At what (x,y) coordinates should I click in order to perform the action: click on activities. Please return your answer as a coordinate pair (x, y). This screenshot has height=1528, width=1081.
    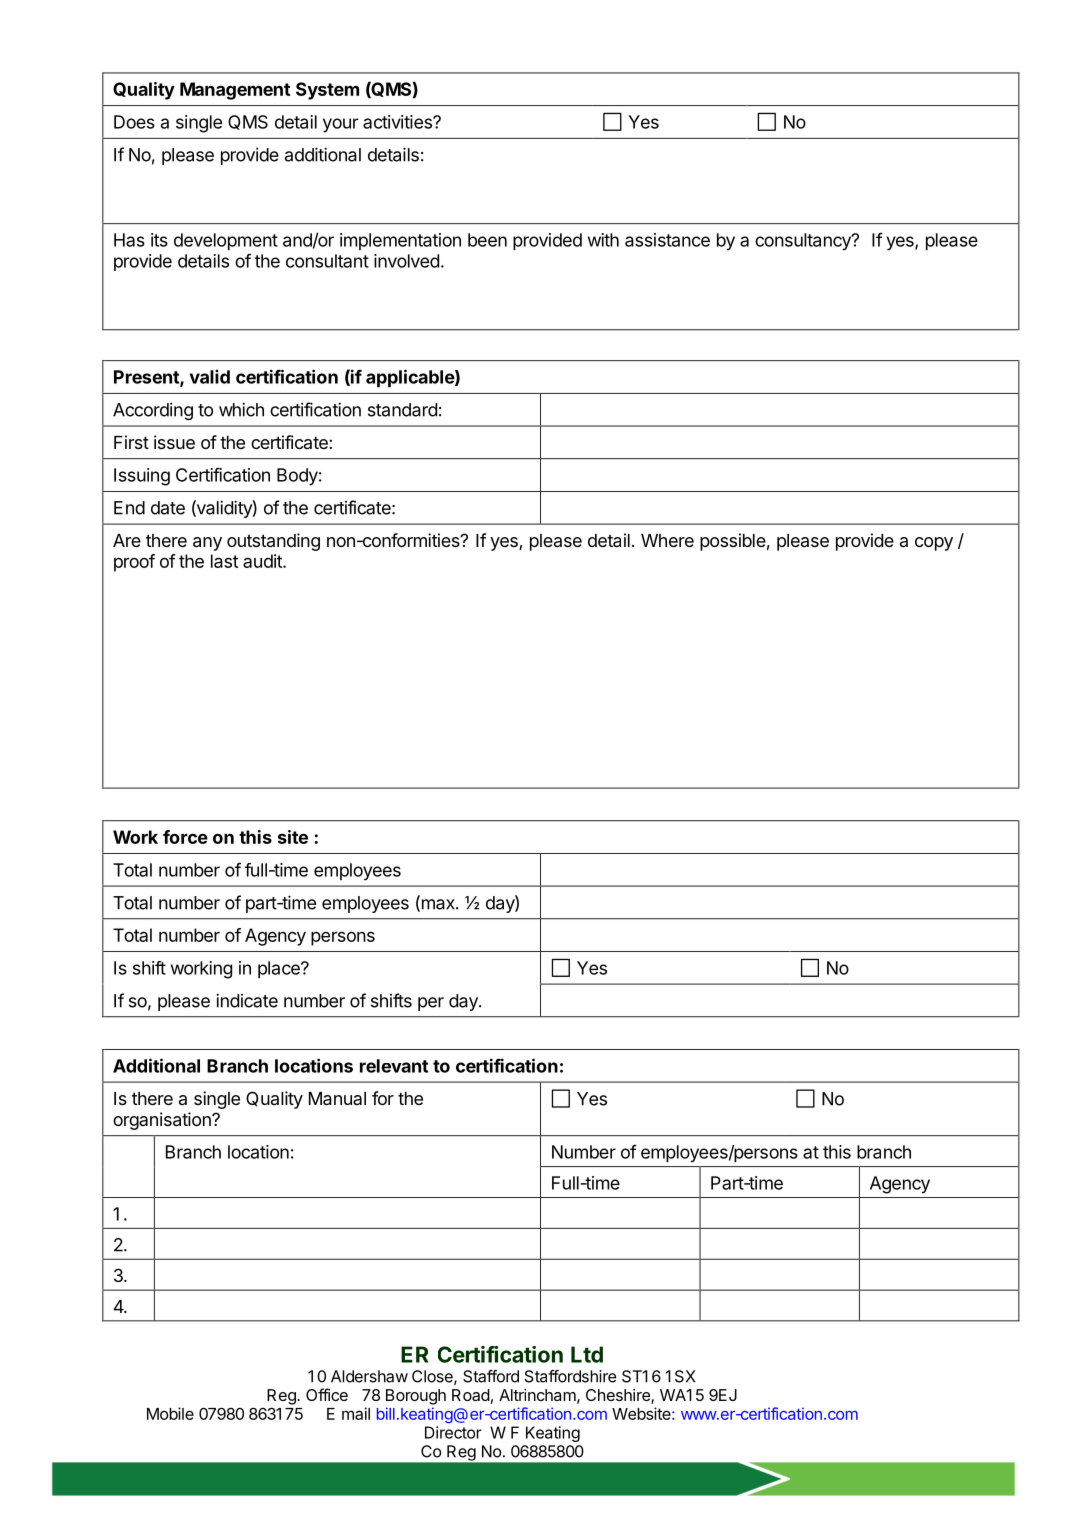
    Looking at the image, I should click on (398, 122).
